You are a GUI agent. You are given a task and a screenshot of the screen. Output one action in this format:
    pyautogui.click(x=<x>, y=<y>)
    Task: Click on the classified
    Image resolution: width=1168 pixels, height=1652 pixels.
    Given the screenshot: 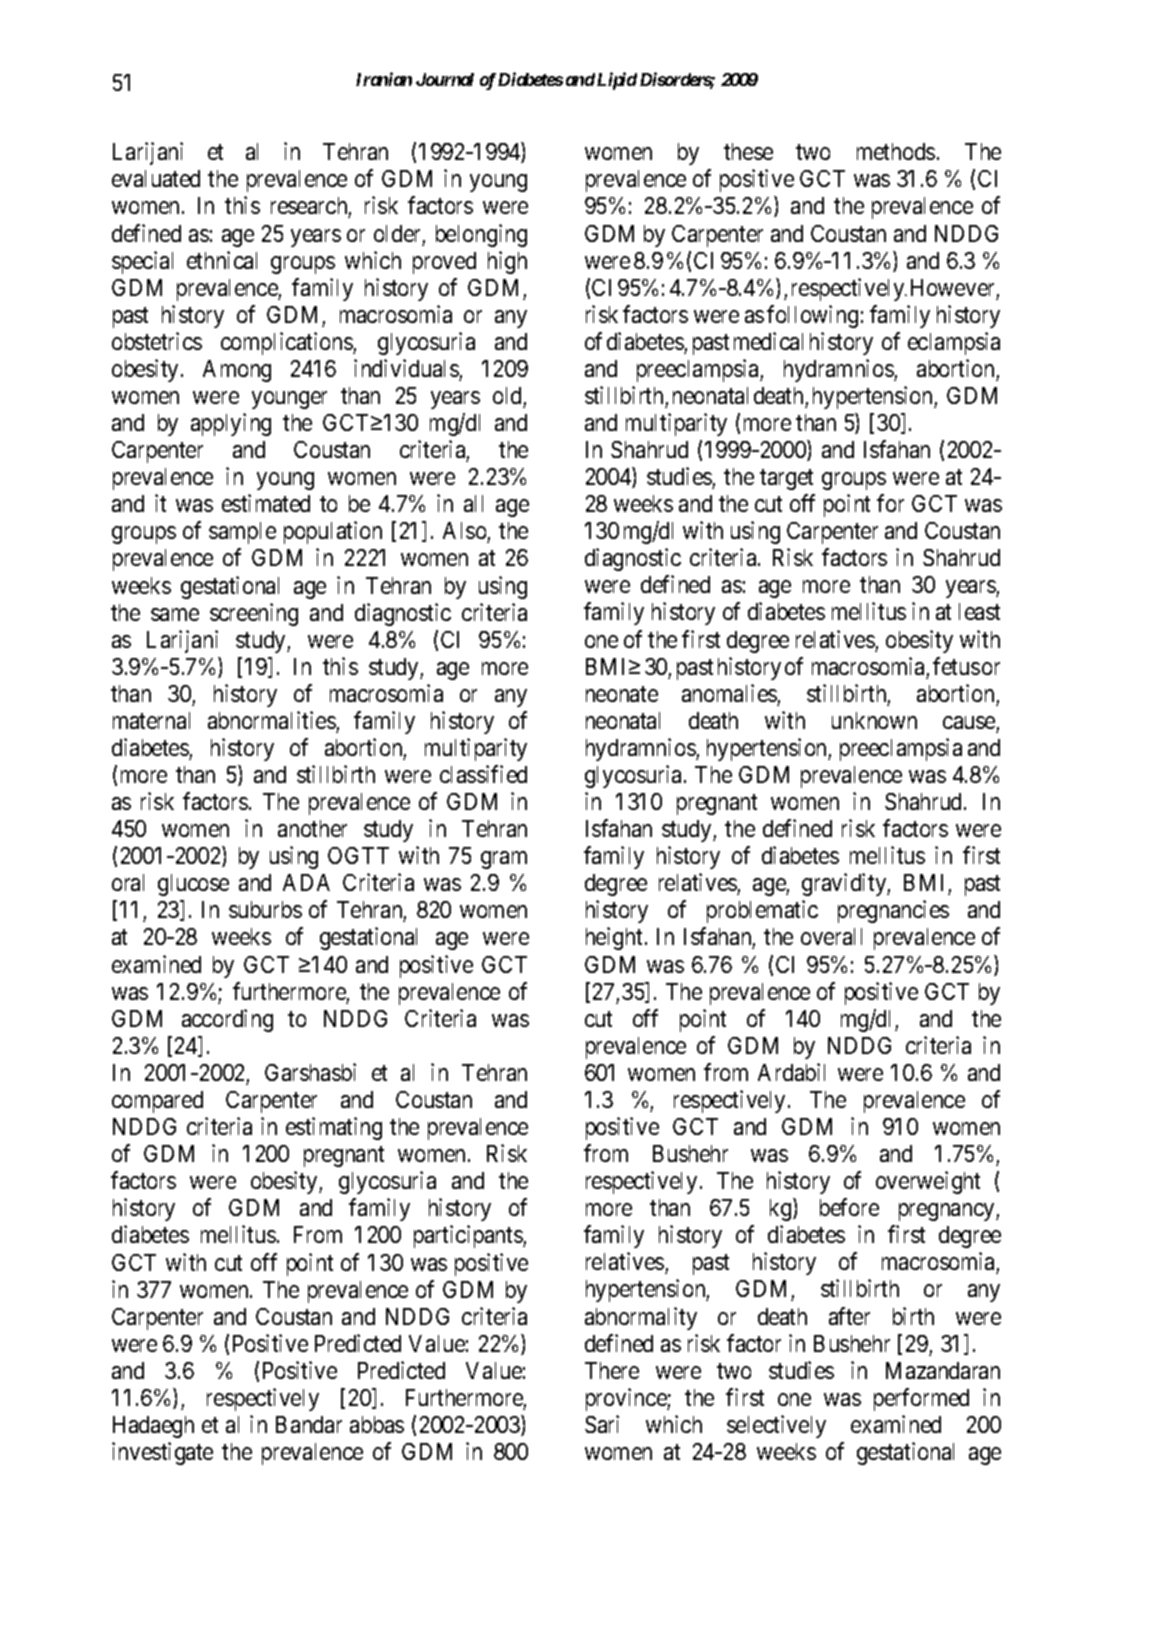 What is the action you would take?
    pyautogui.click(x=483, y=774)
